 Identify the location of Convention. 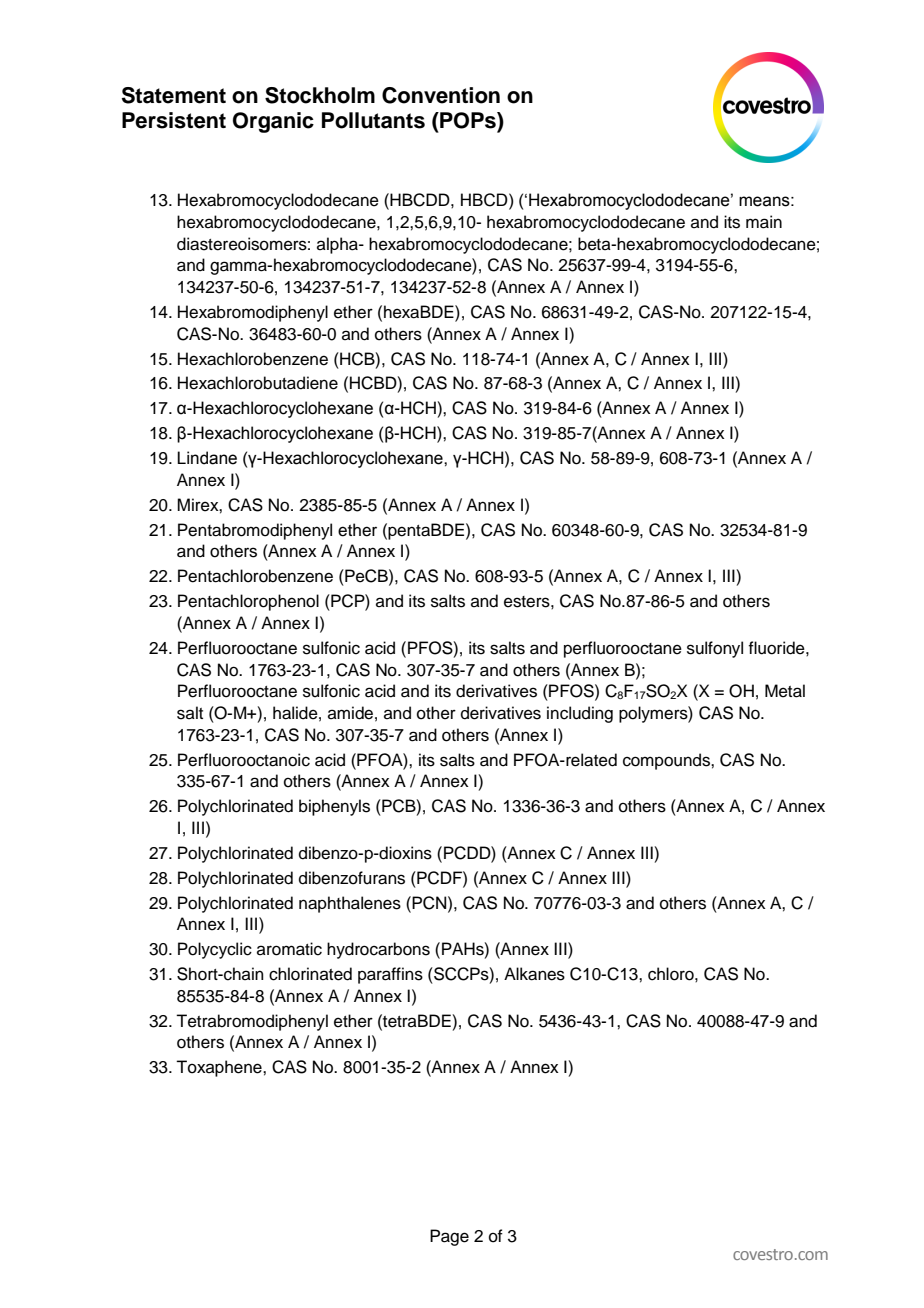
(441, 95).
